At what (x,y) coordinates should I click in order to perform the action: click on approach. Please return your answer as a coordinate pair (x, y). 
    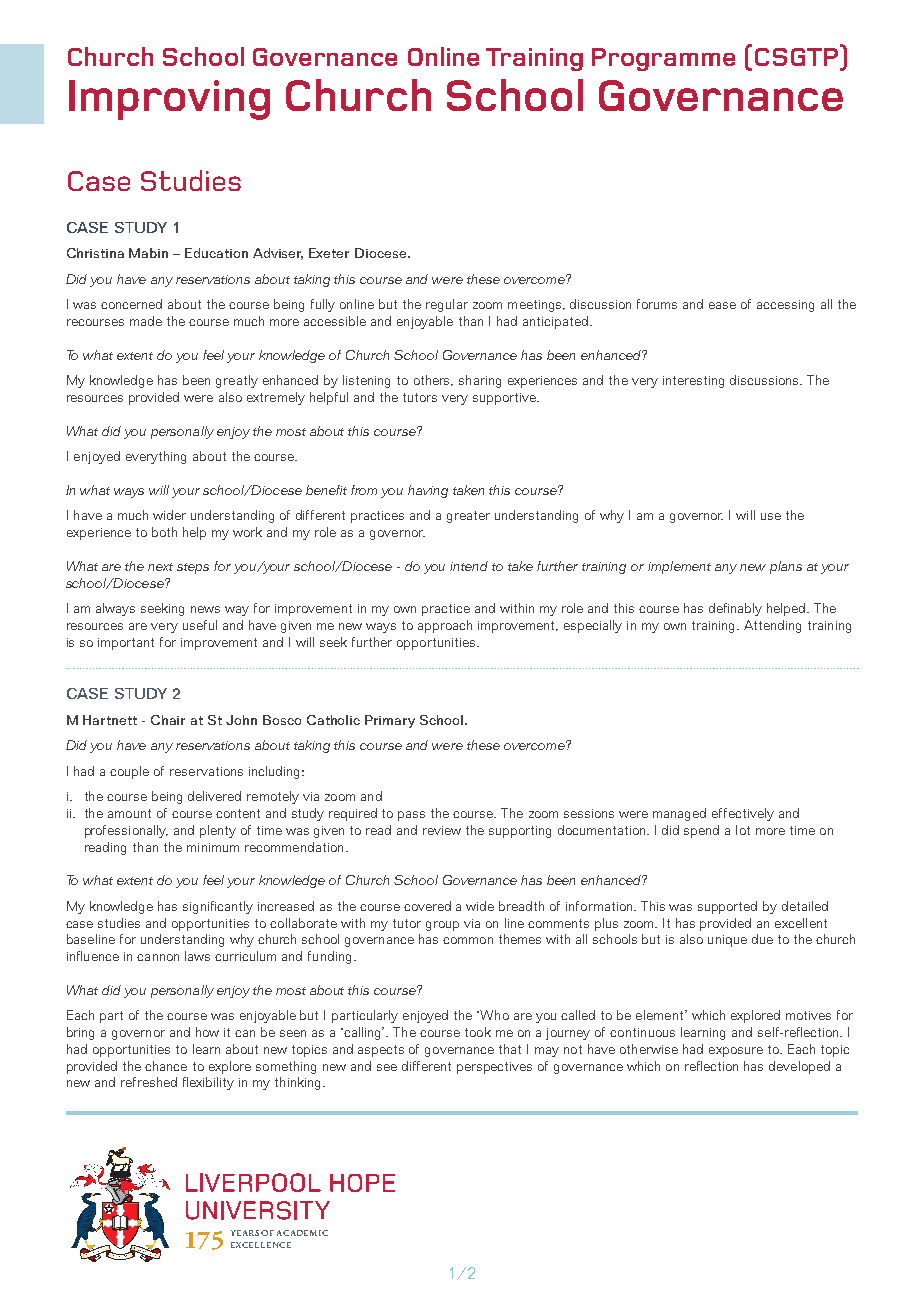
    Looking at the image, I should click on (445, 626).
